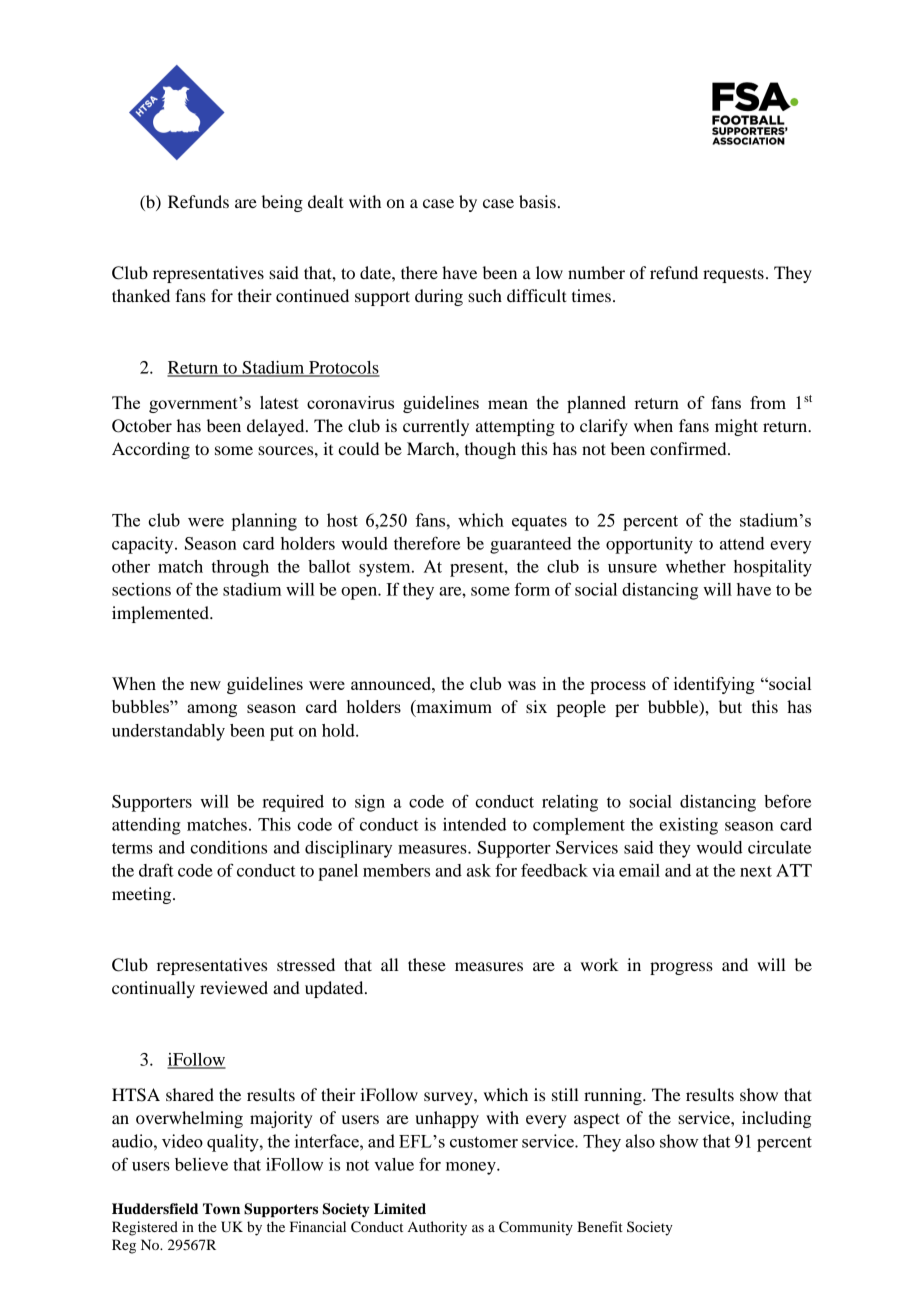 The height and width of the document is (1308, 924). What do you see at coordinates (234, 987) in the document?
I see `reviewed` at bounding box center [234, 987].
